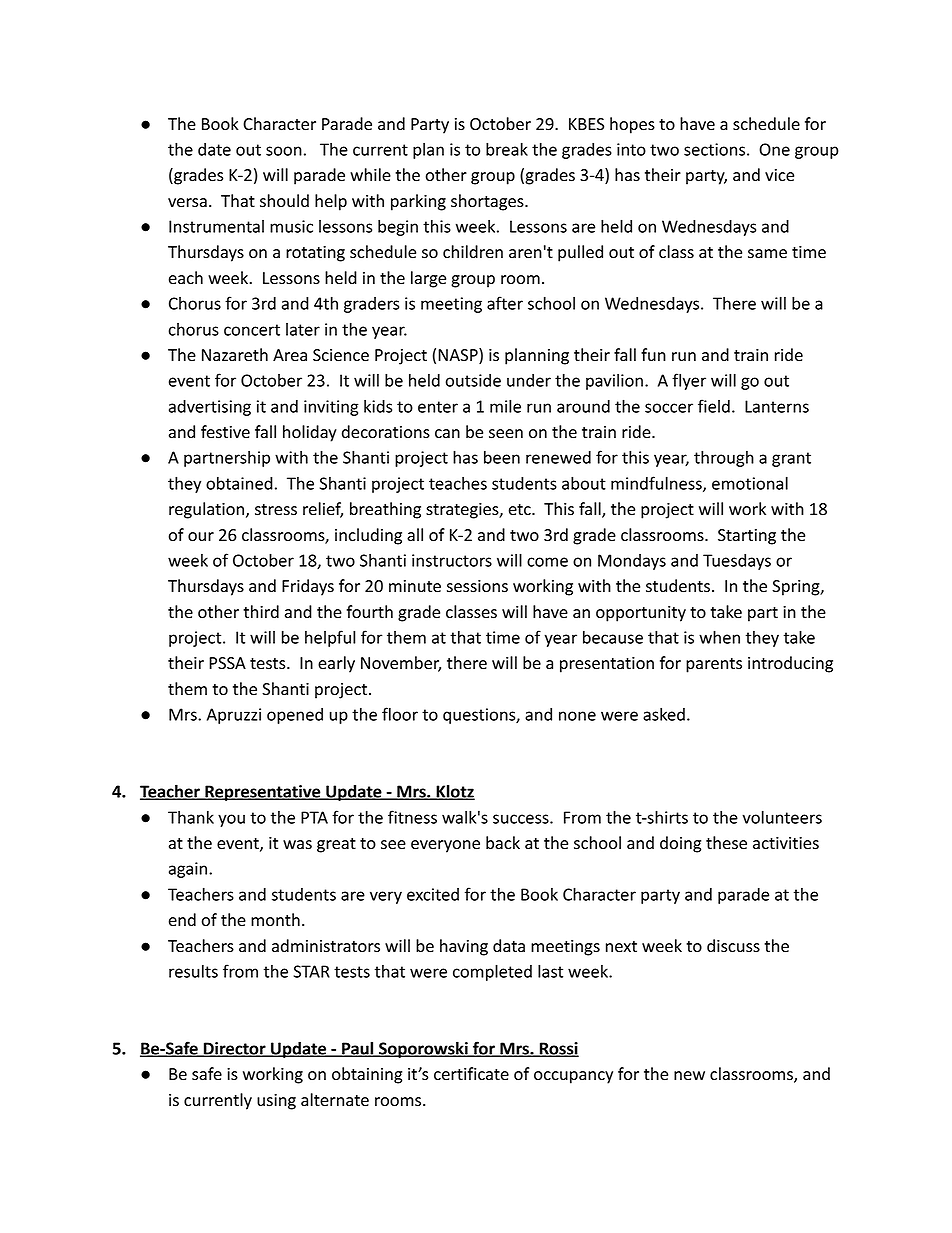 The width and height of the screenshot is (952, 1233). What do you see at coordinates (235, 1049) in the screenshot?
I see `Director` at bounding box center [235, 1049].
